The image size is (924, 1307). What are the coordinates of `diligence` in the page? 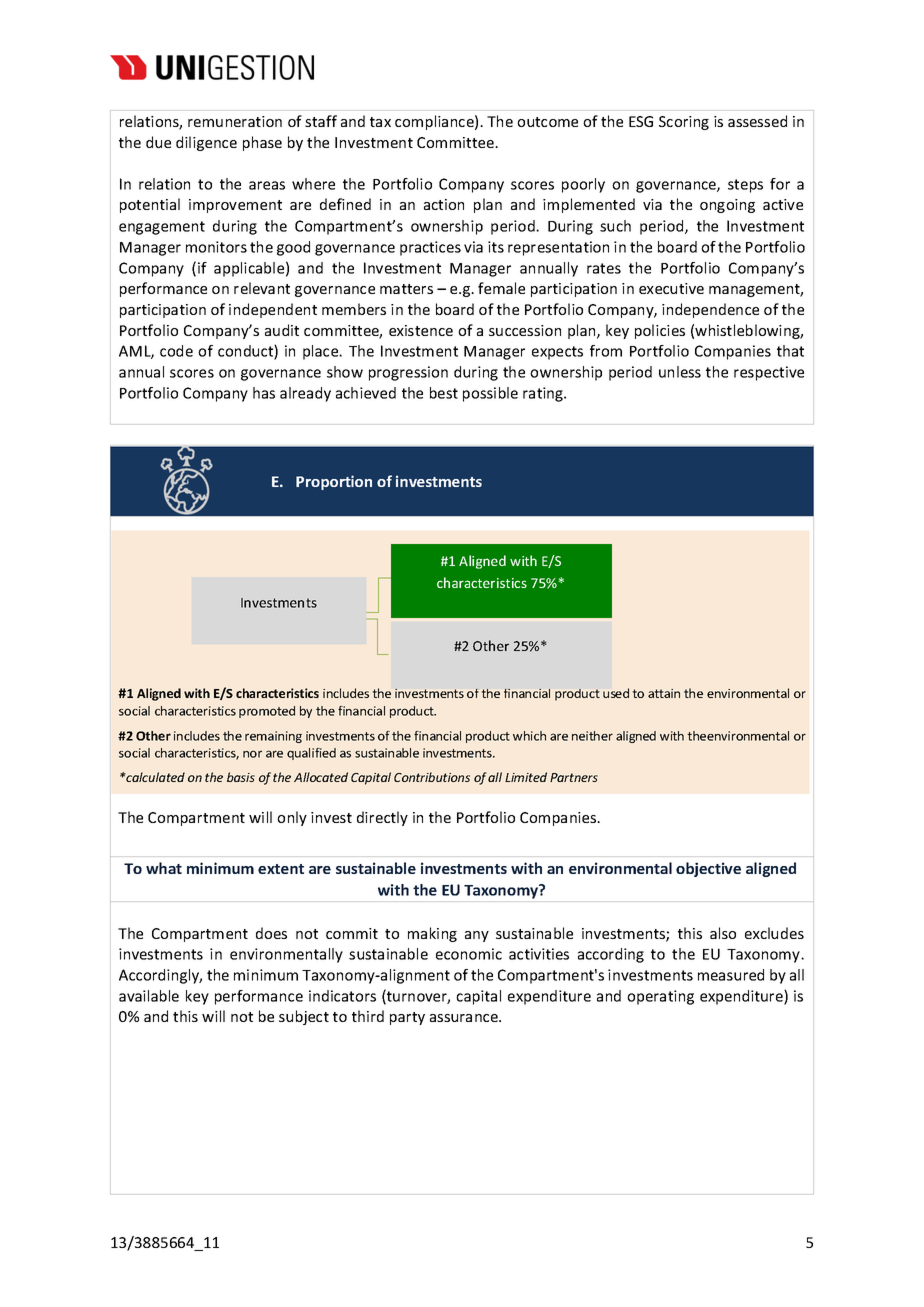 It's located at (206, 143).
